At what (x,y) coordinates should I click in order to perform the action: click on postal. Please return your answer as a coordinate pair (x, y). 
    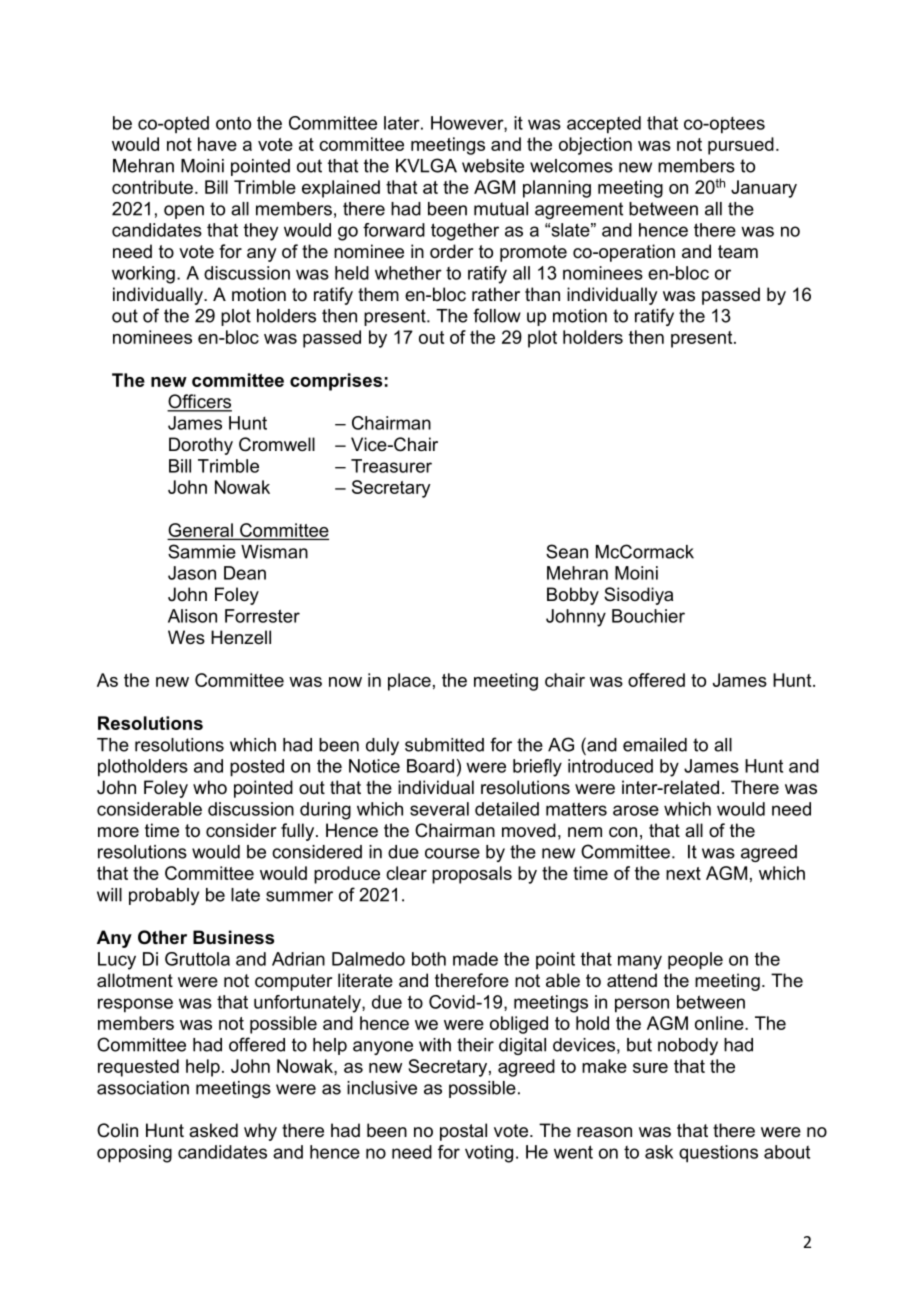
    Looking at the image, I should click on (463, 1132).
